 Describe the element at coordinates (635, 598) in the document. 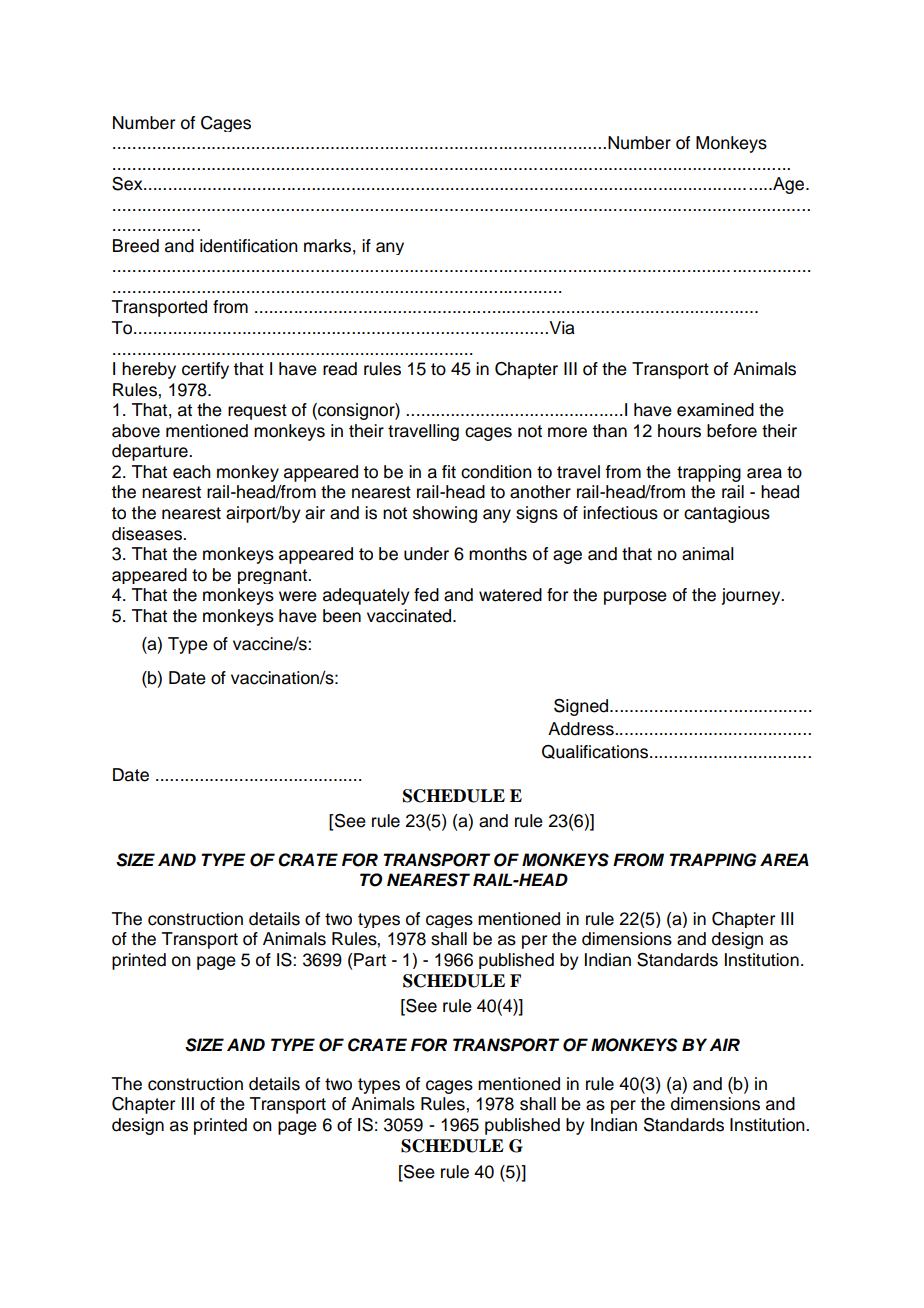

I see `purpose` at that location.
